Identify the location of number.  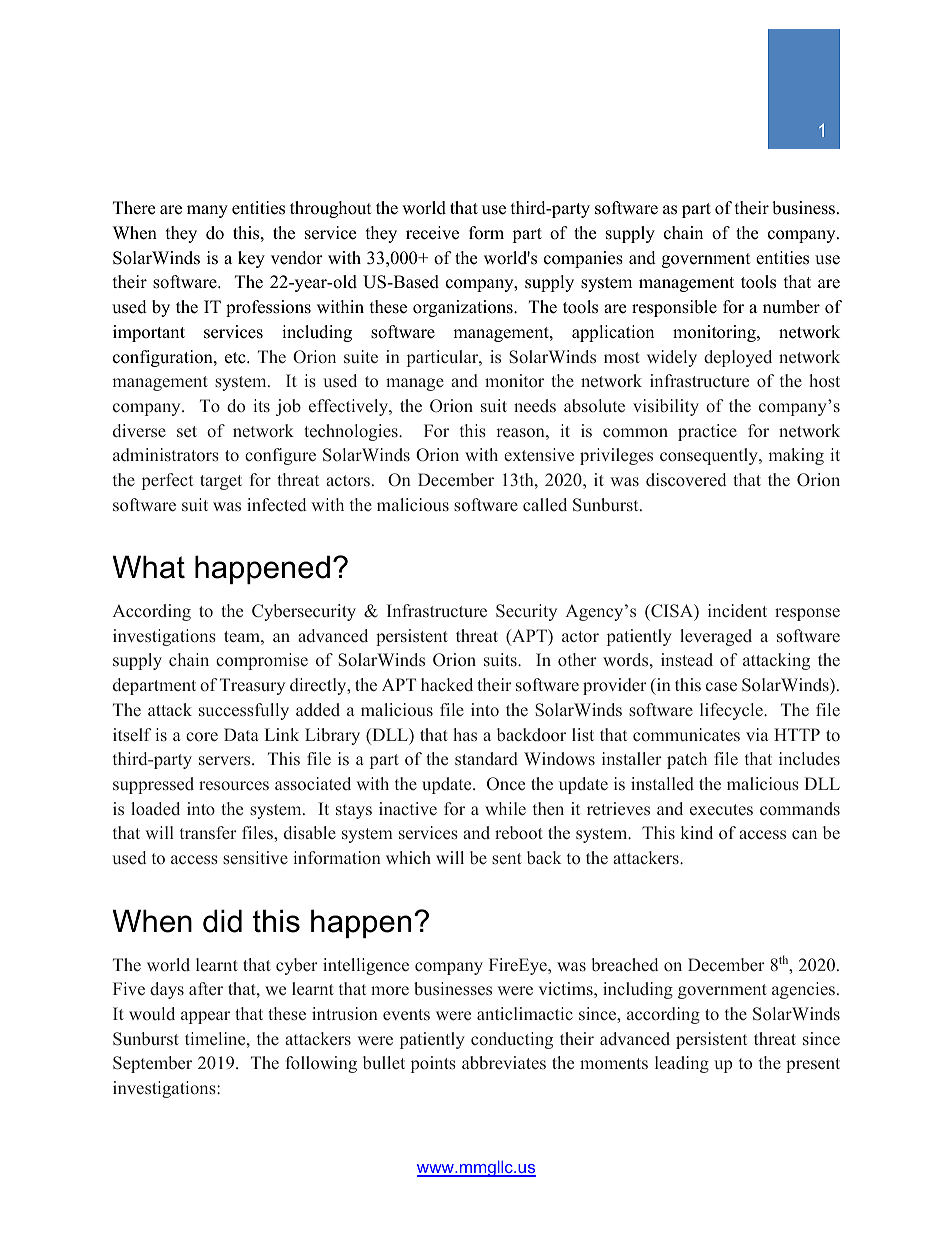
(791, 307).
